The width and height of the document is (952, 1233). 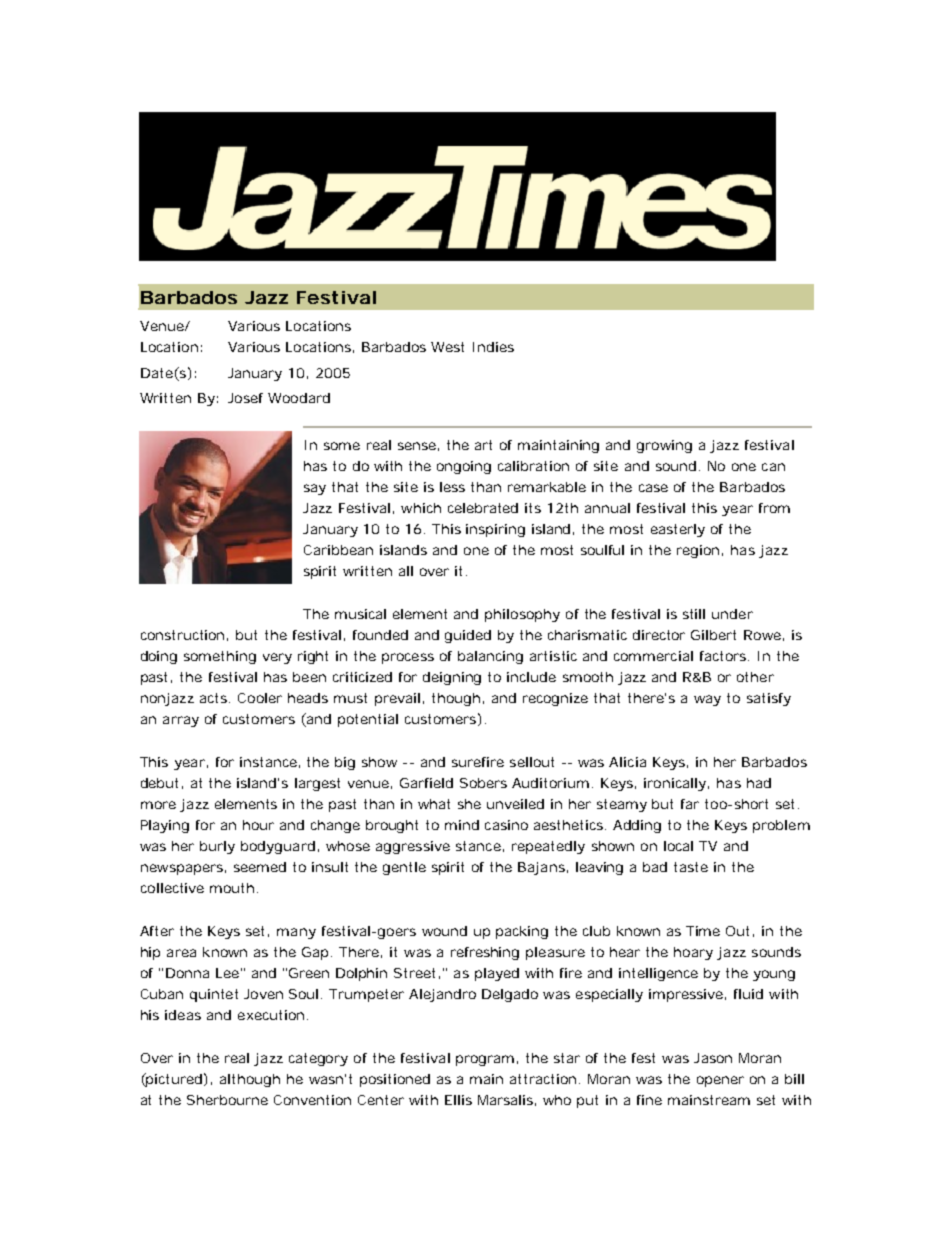 I want to click on Josef, so click(x=245, y=398).
